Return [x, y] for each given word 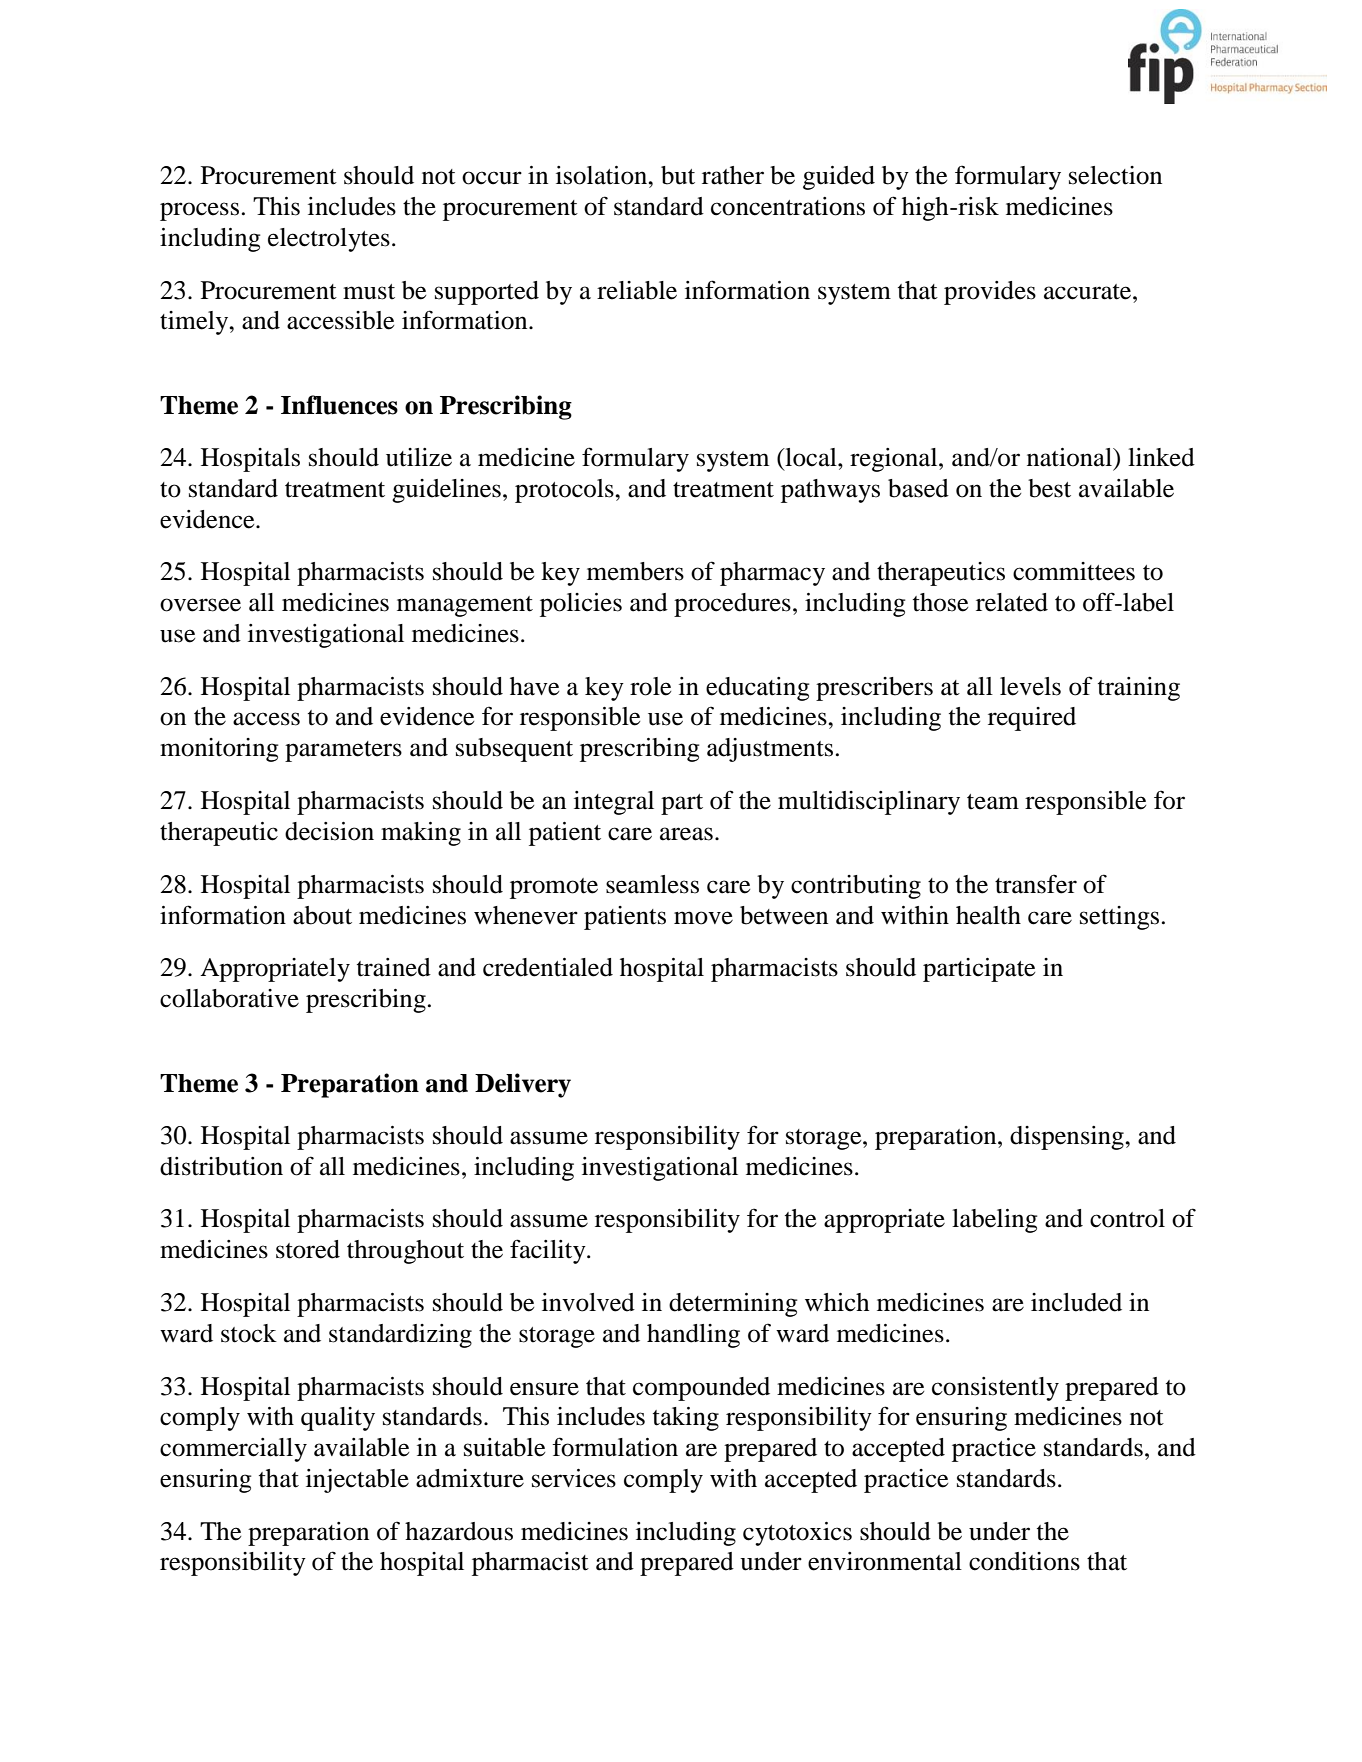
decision [329, 831]
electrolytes [329, 240]
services [574, 1478]
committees [1074, 571]
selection [1115, 175]
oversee [200, 605]
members [635, 571]
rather [733, 175]
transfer [1036, 884]
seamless [652, 884]
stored [308, 1249]
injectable [357, 1481]
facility [549, 1251]
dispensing [1068, 1138]
